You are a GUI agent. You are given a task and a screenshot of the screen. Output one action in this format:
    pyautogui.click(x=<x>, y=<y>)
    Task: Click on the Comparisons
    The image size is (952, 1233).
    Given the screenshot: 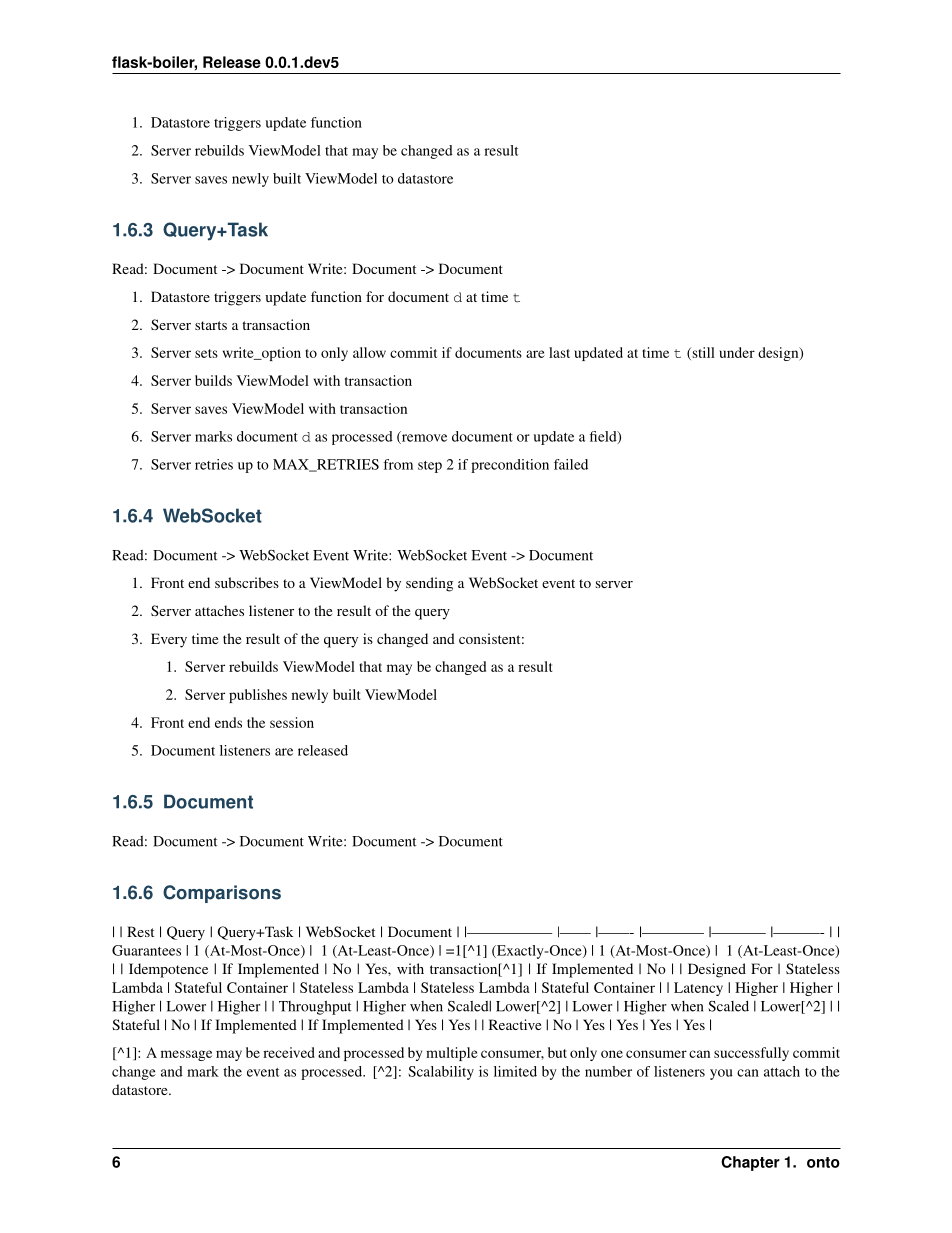 What is the action you would take?
    pyautogui.click(x=222, y=894)
